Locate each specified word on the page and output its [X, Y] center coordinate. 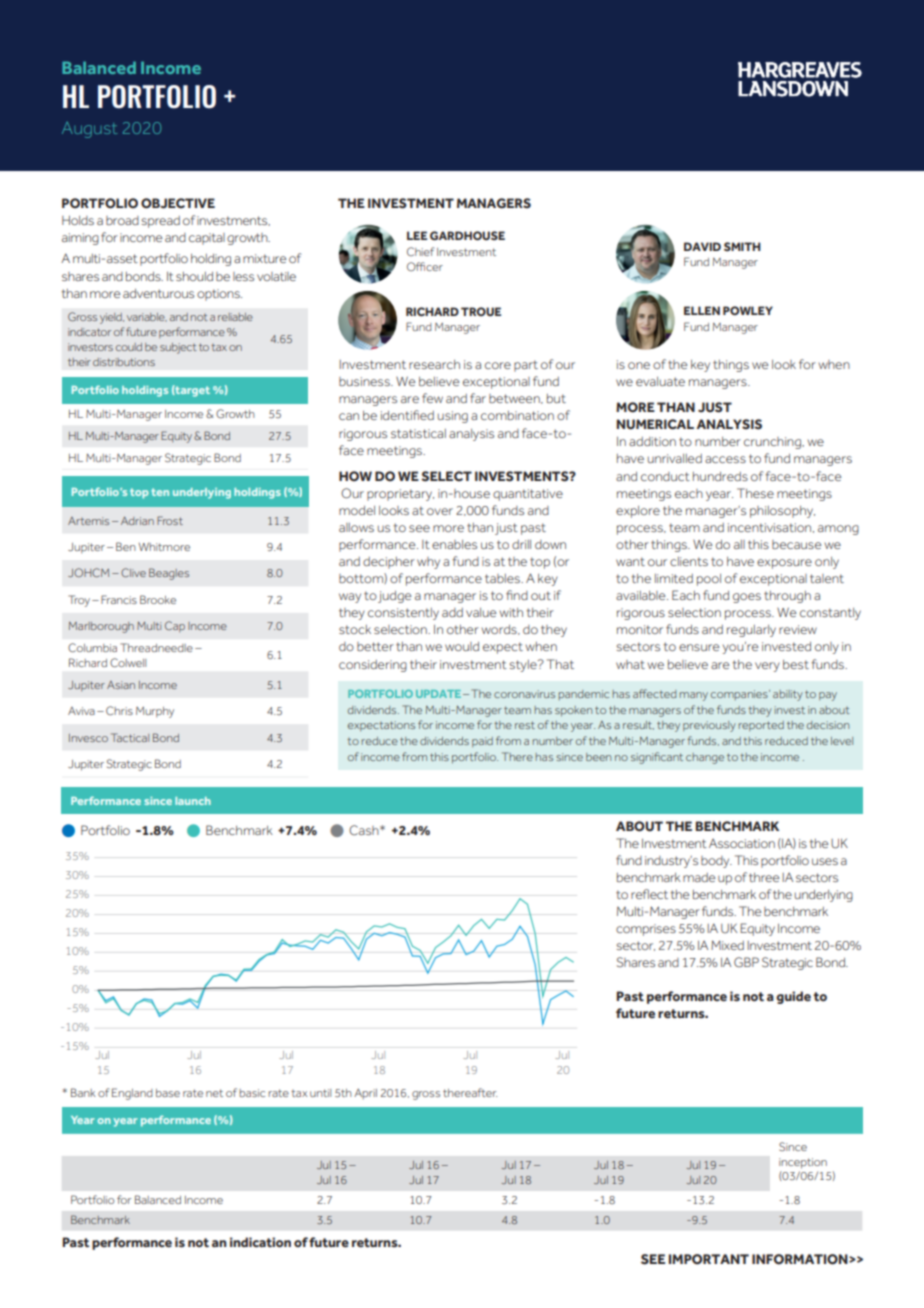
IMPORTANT [709, 1259]
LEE [417, 235]
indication [260, 1242]
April [365, 1094]
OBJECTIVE [178, 203]
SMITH [742, 246]
